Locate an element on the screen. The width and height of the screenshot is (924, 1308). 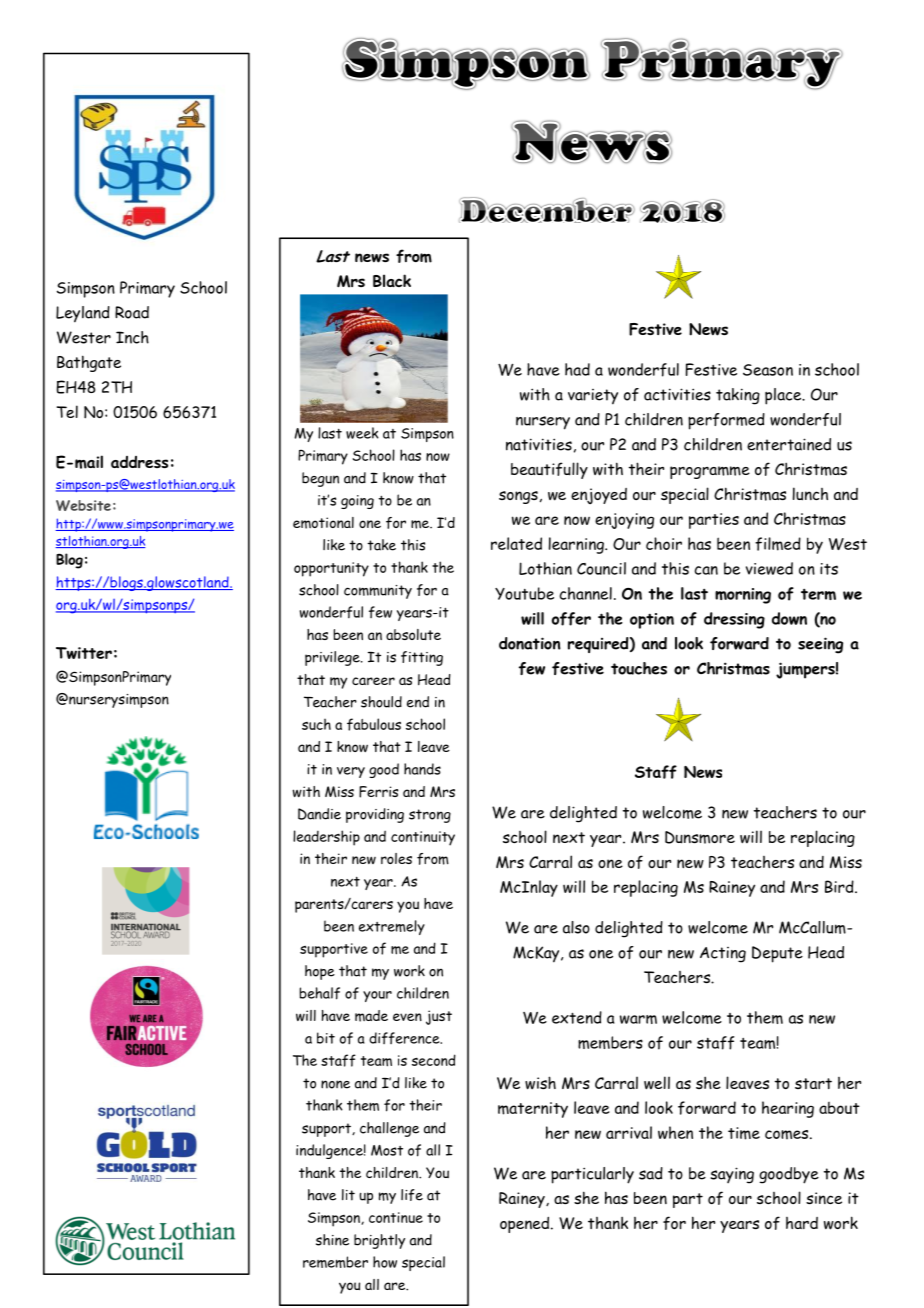
continue is located at coordinates (396, 1217).
